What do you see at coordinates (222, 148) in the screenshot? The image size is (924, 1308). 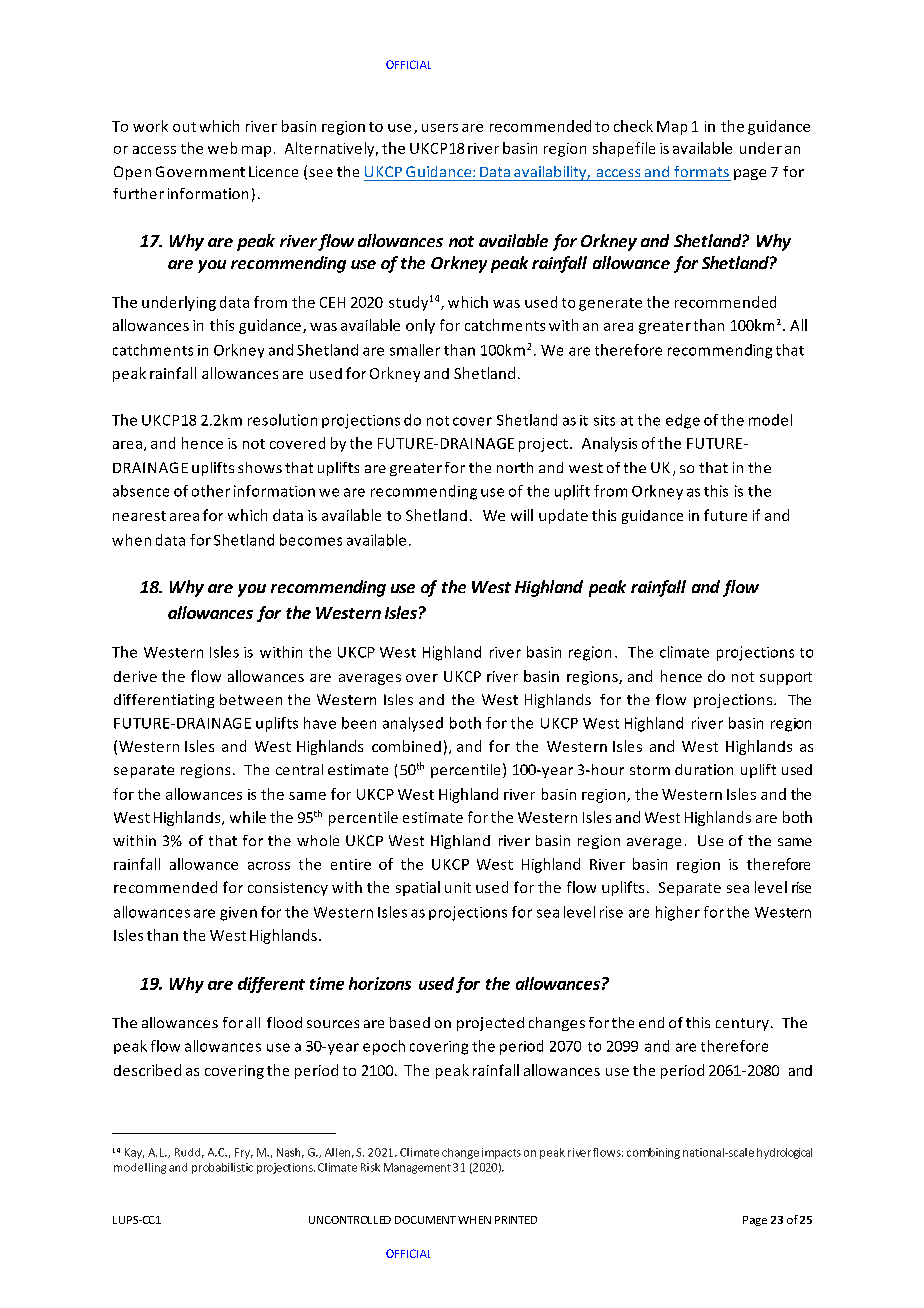 I see `web` at bounding box center [222, 148].
